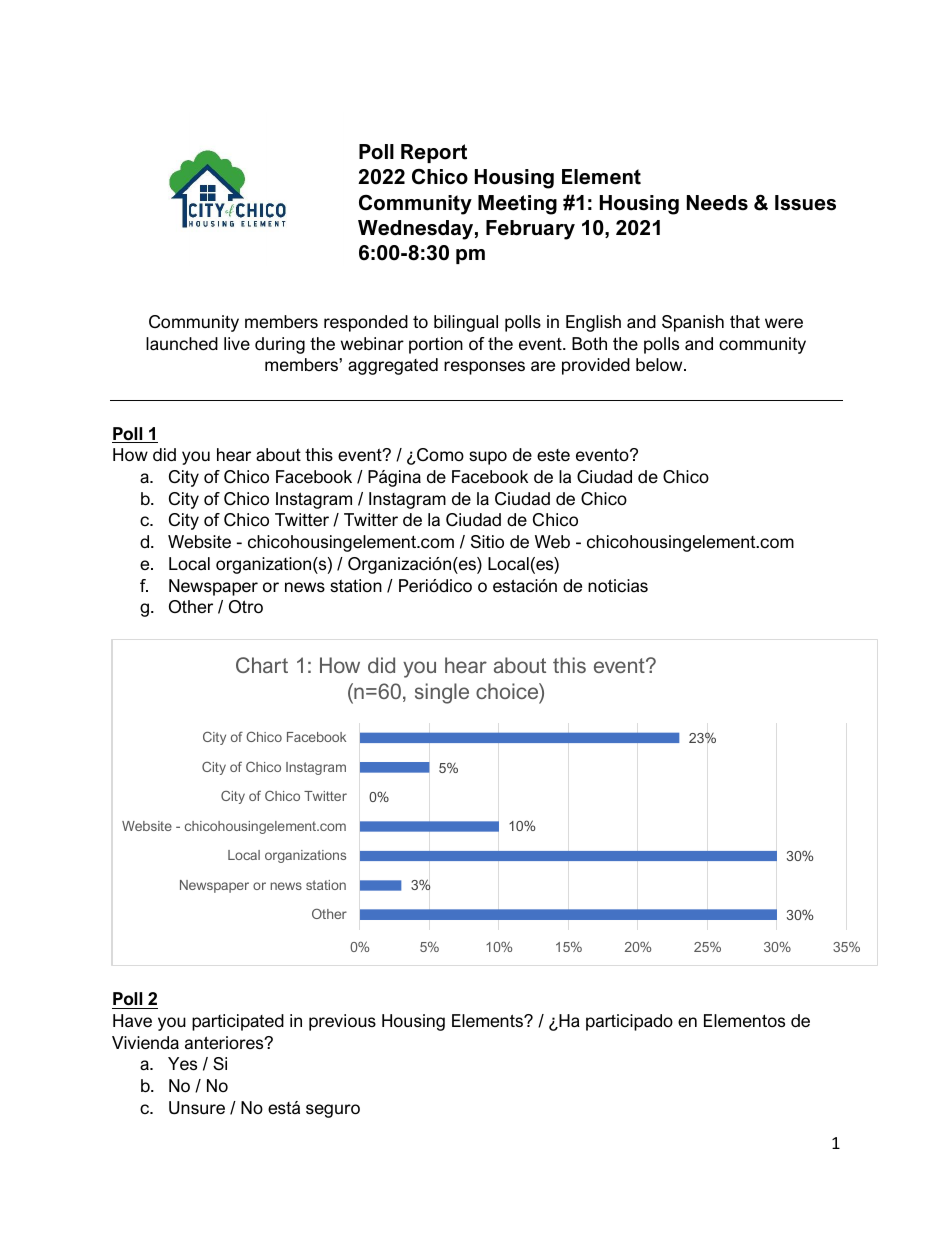 The height and width of the page is (1233, 952). I want to click on Report, so click(434, 153).
